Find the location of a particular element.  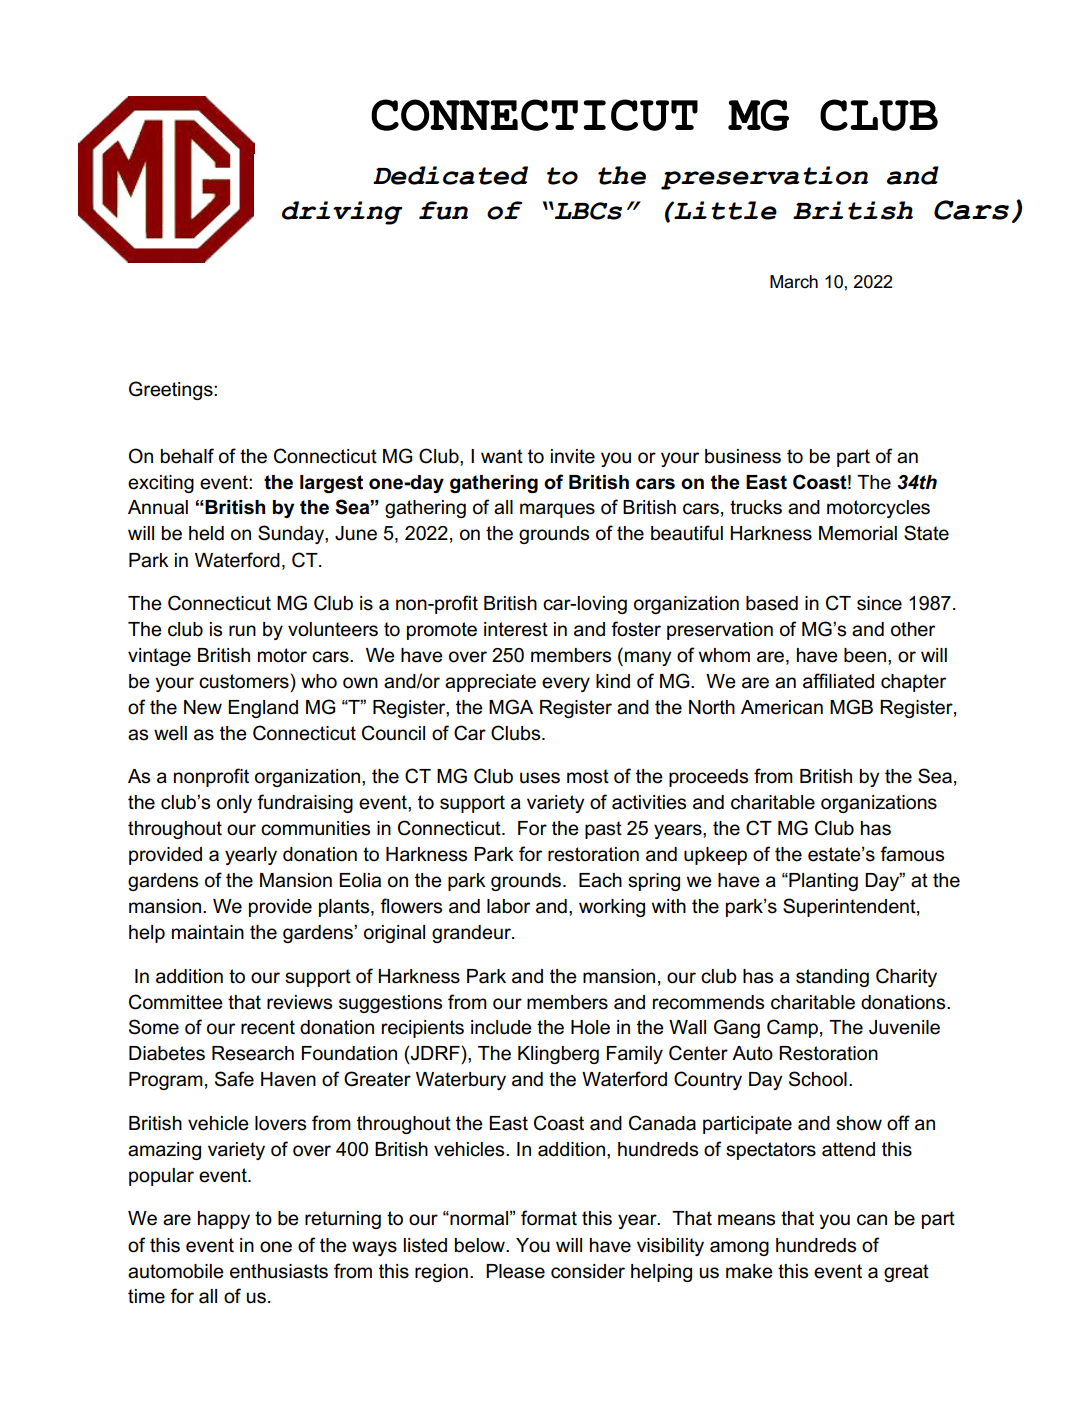

enthusiasts is located at coordinates (279, 1271).
